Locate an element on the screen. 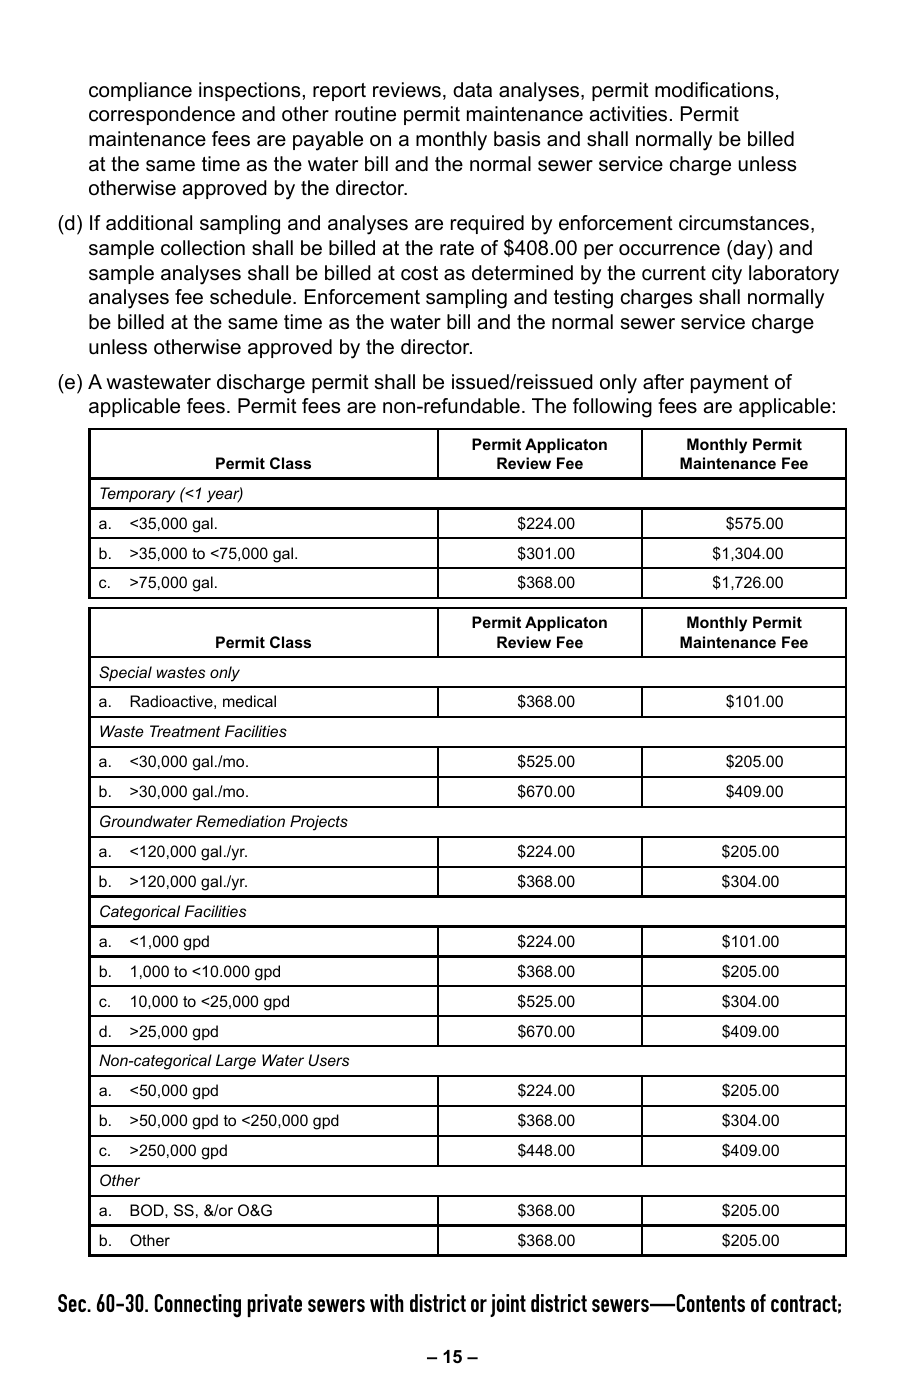  data is located at coordinates (472, 90).
